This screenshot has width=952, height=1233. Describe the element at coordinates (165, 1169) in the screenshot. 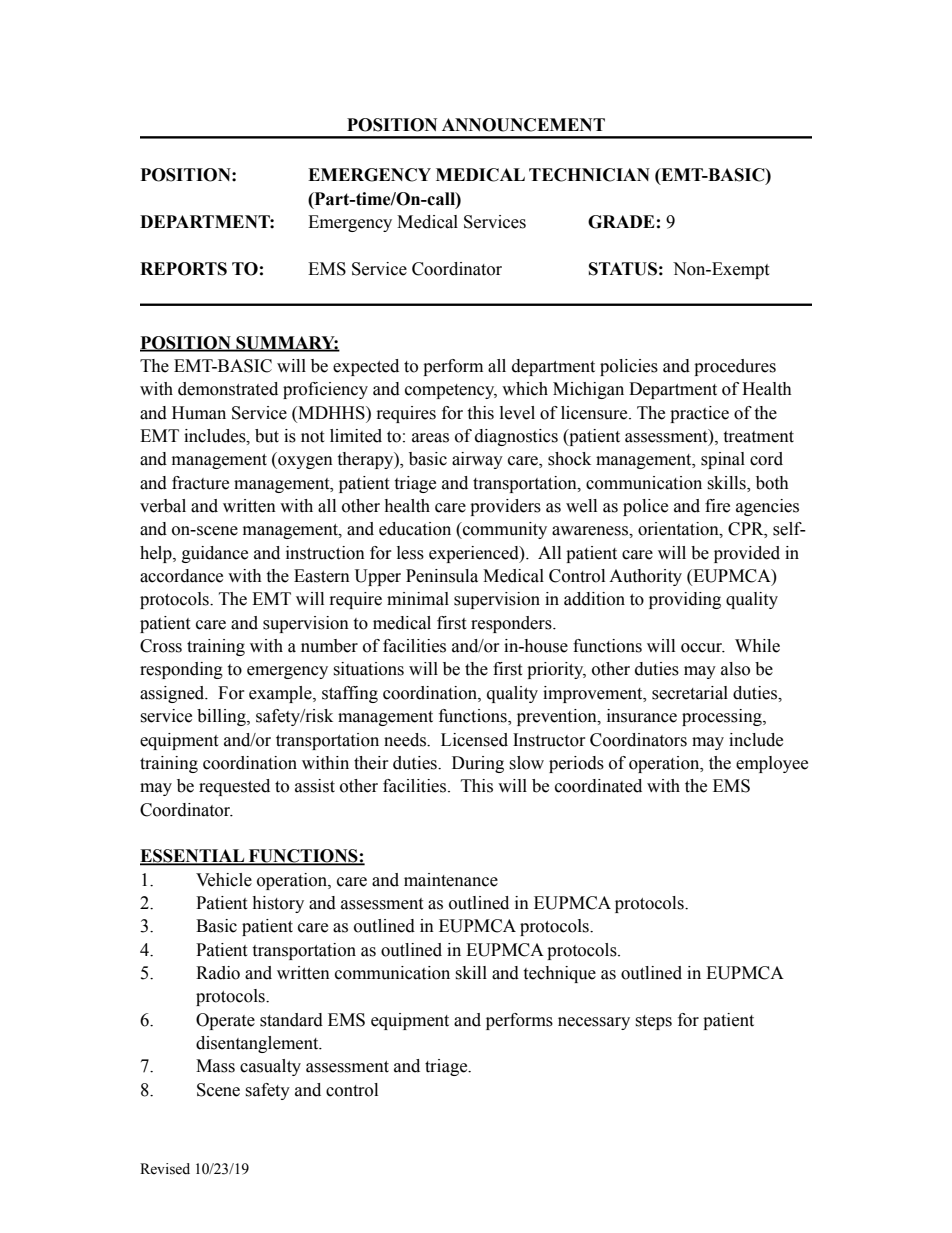

I see `Revised` at that location.
